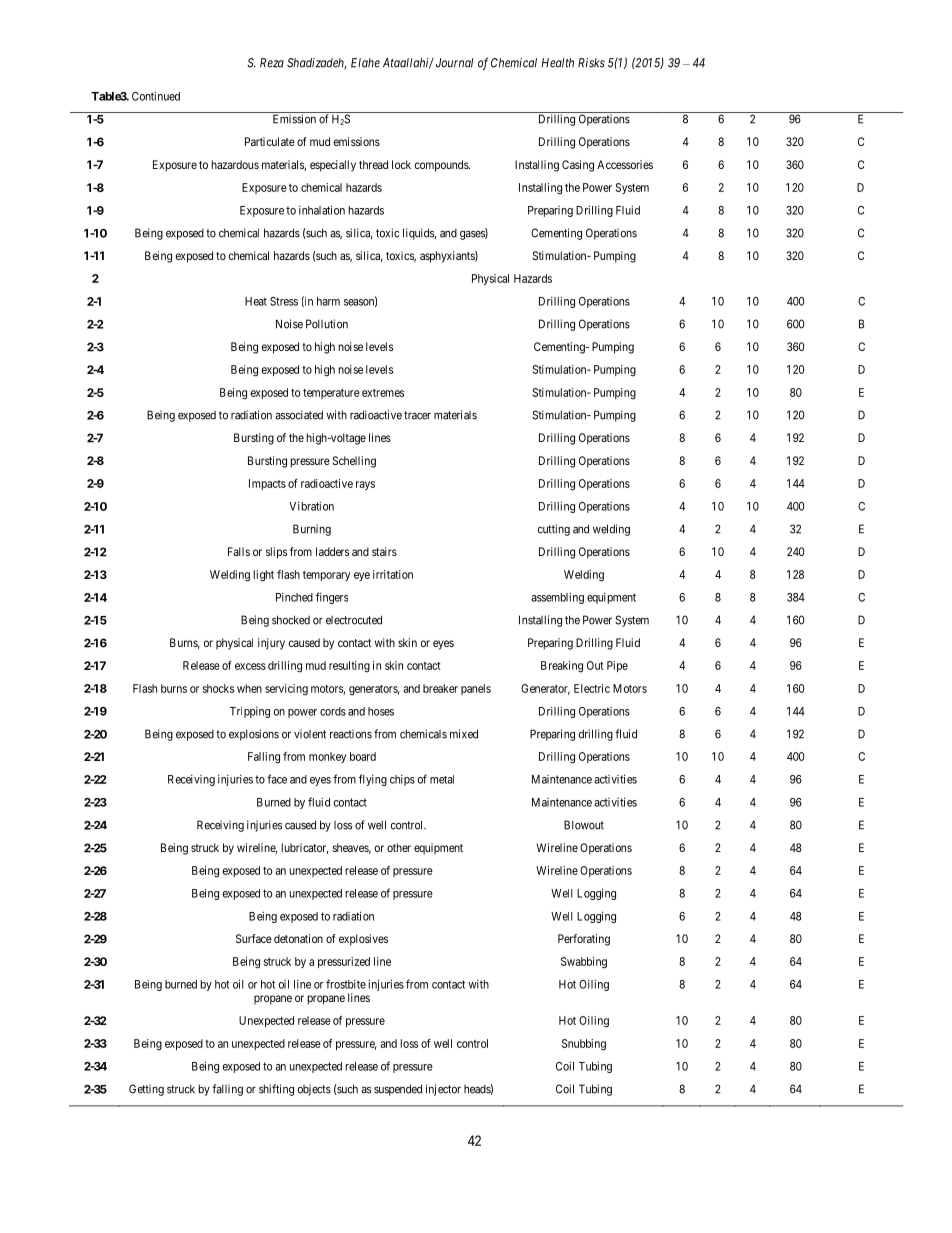  I want to click on thread, so click(373, 164).
